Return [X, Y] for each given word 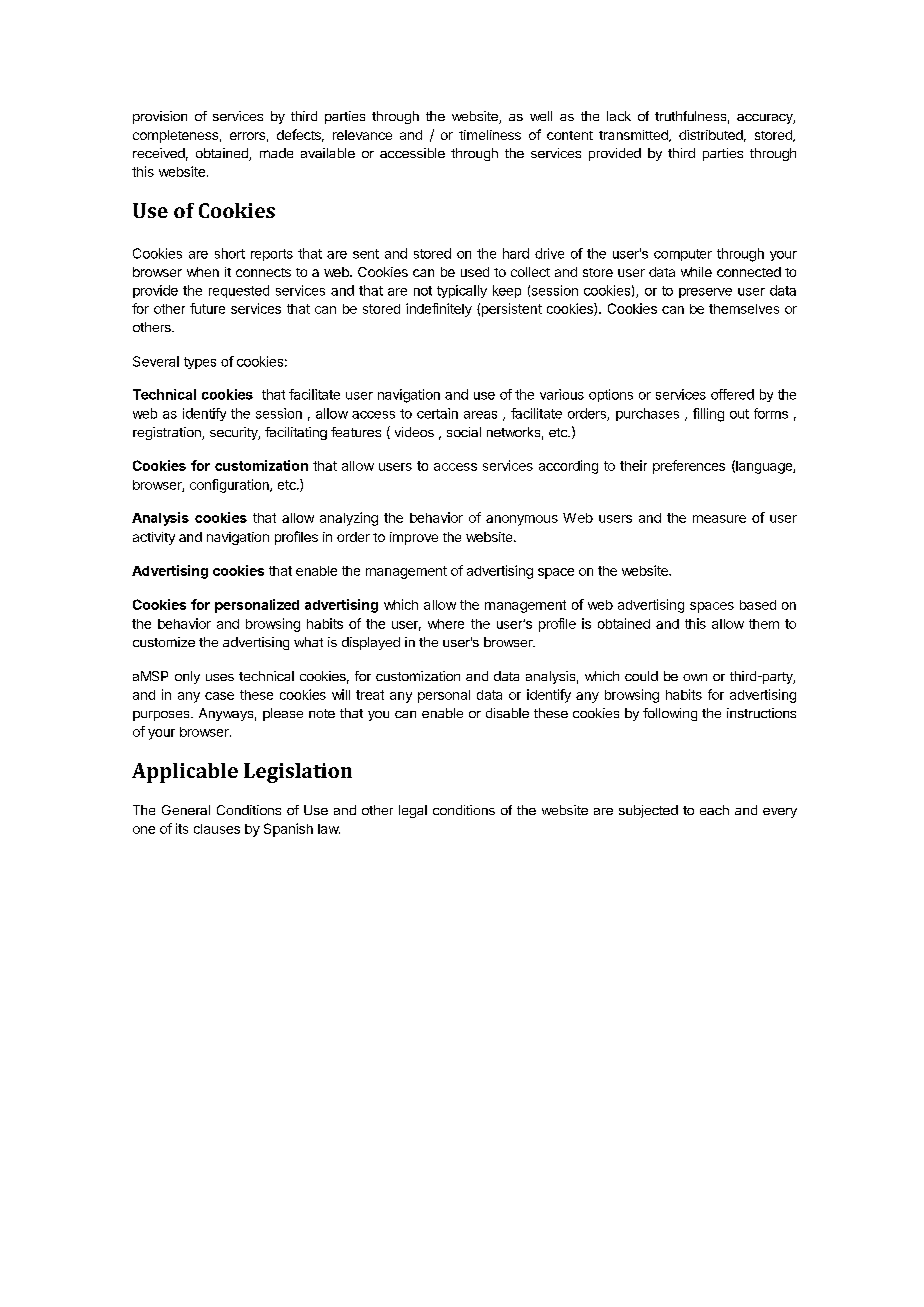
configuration [230, 486]
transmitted [634, 136]
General [186, 810]
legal [413, 811]
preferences [689, 467]
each [714, 810]
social [464, 432]
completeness [175, 136]
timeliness [490, 135]
